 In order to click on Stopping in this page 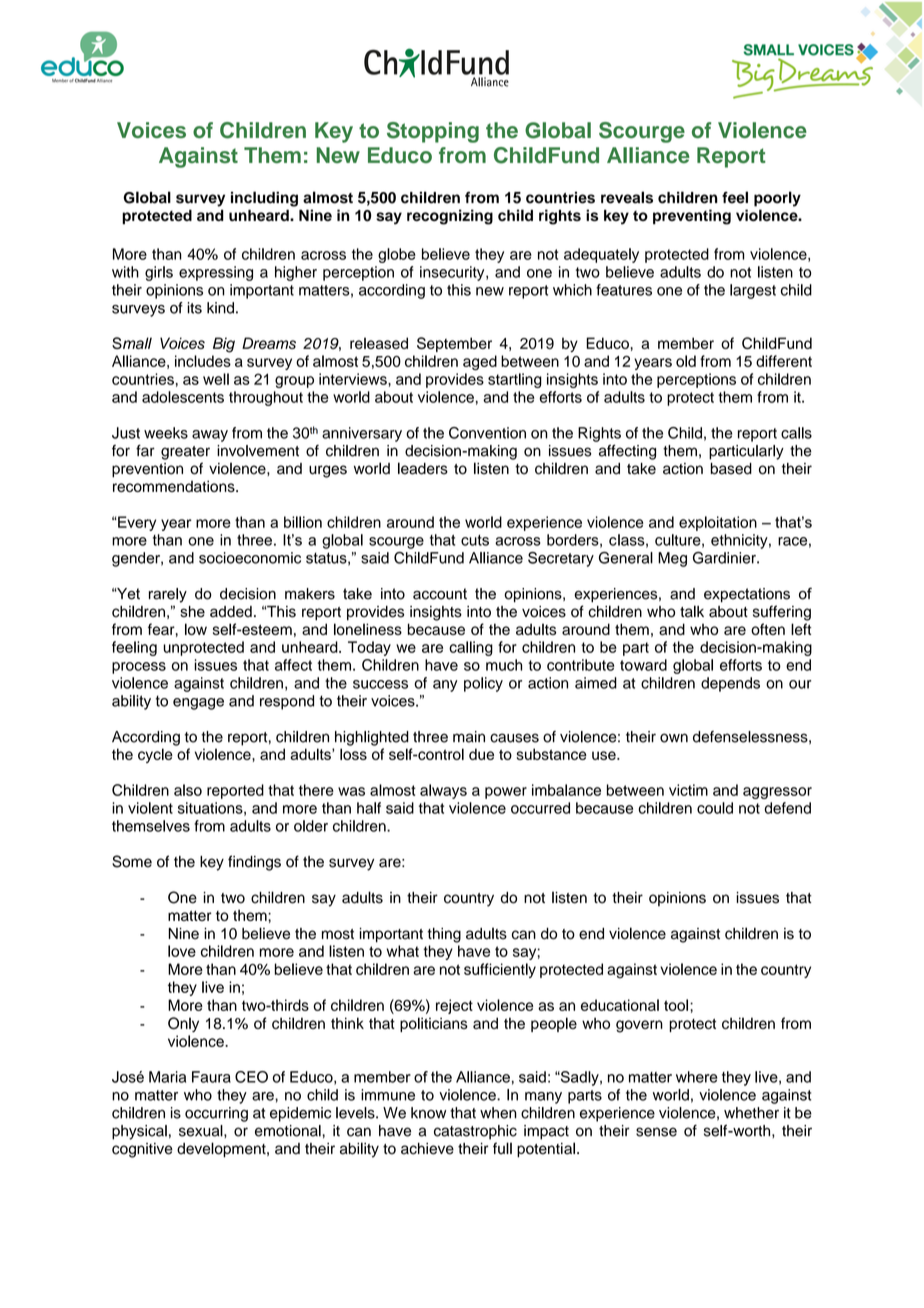, I will do `click(433, 132)`.
